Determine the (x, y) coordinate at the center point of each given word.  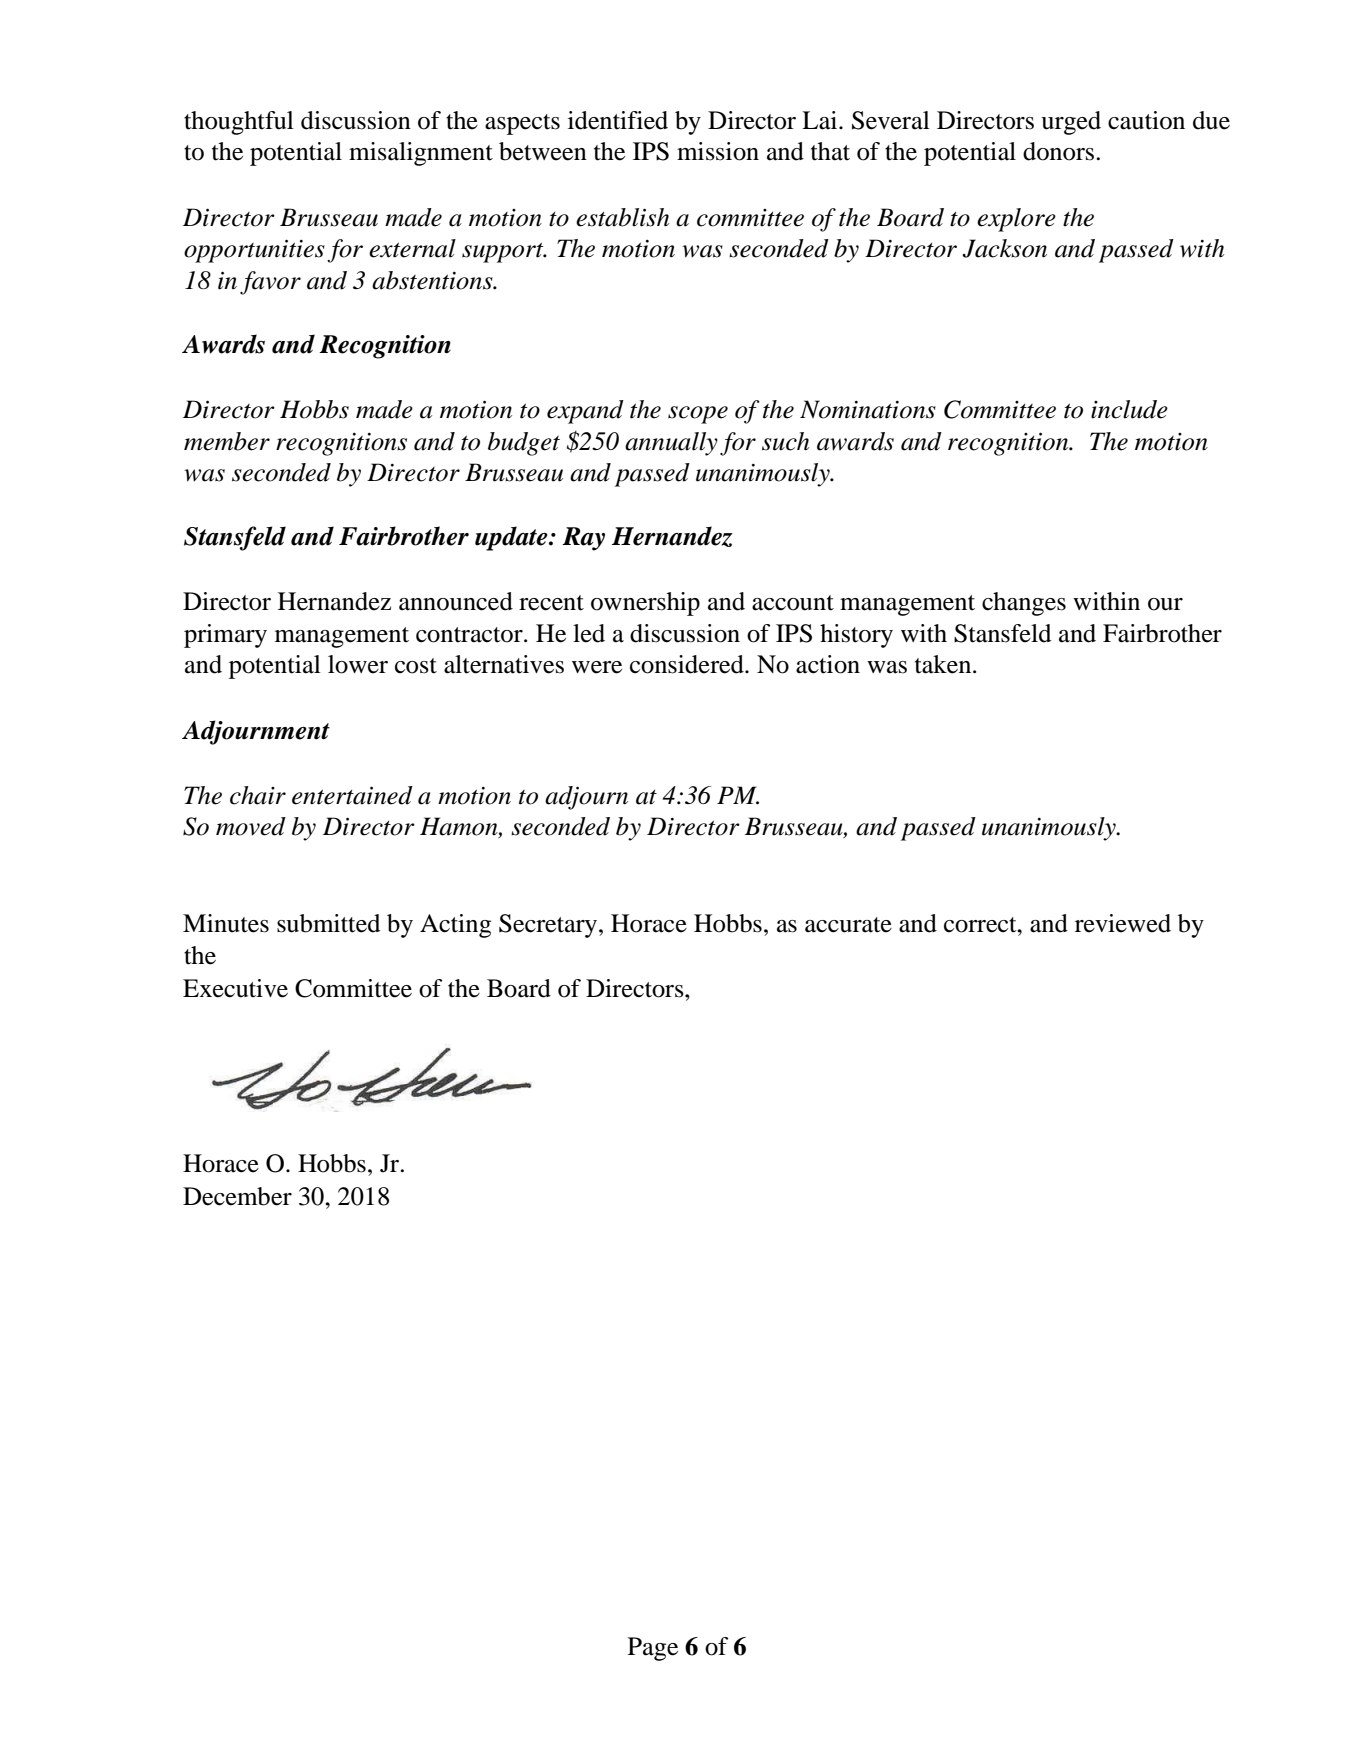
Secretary (549, 926)
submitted (328, 923)
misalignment (421, 154)
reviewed (1123, 923)
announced (456, 601)
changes (1024, 604)
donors (1058, 151)
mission (718, 151)
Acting (455, 926)
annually (671, 444)
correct (981, 925)
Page (653, 1649)
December (237, 1196)
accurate (848, 925)
